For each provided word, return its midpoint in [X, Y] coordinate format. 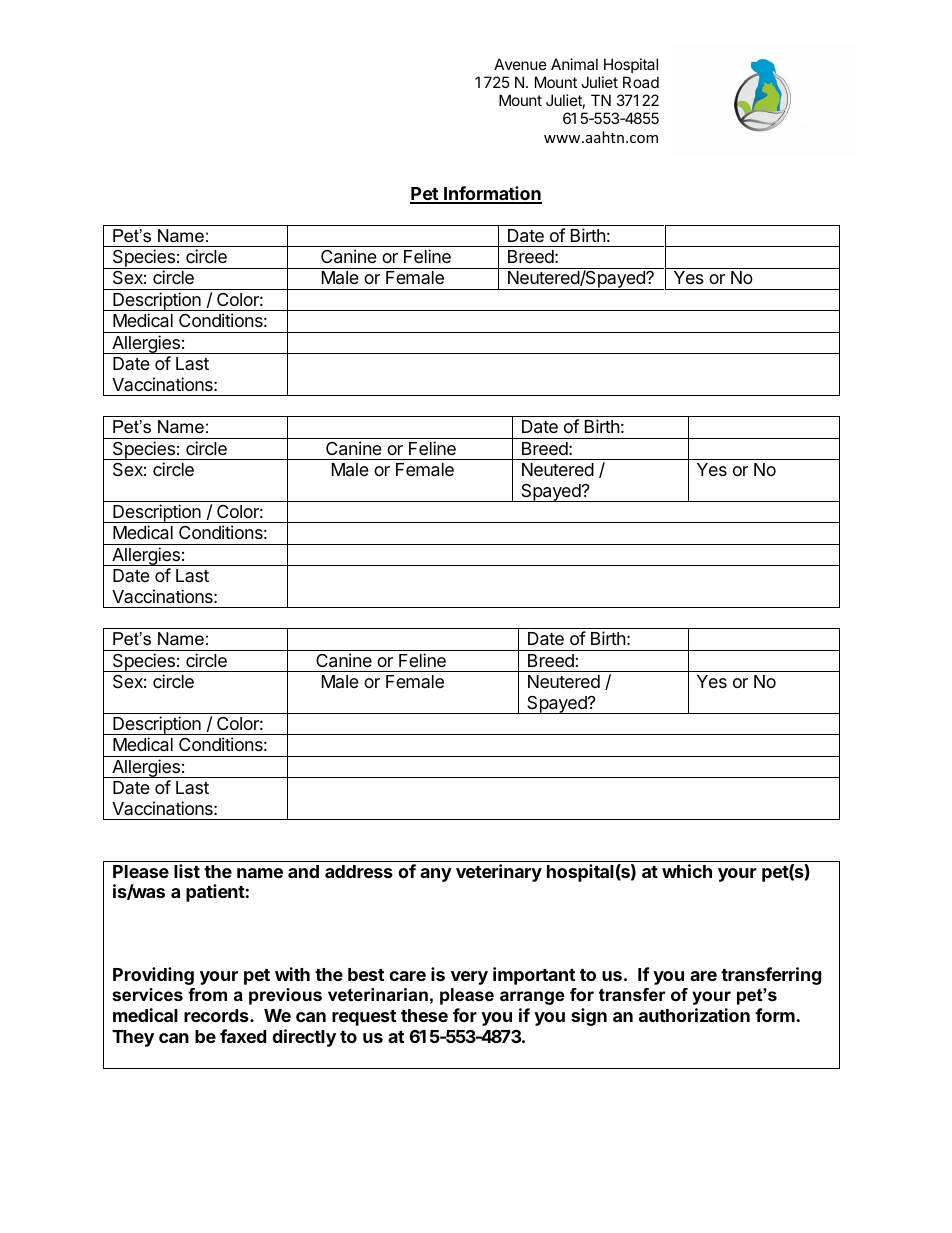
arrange [532, 998]
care [407, 976]
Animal [574, 64]
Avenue [520, 64]
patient [215, 893]
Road [641, 82]
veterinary [499, 873]
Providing [153, 976]
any [436, 875]
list [187, 871]
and [303, 871]
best [366, 974]
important [534, 976]
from [207, 994]
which [687, 871]
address [359, 871]
